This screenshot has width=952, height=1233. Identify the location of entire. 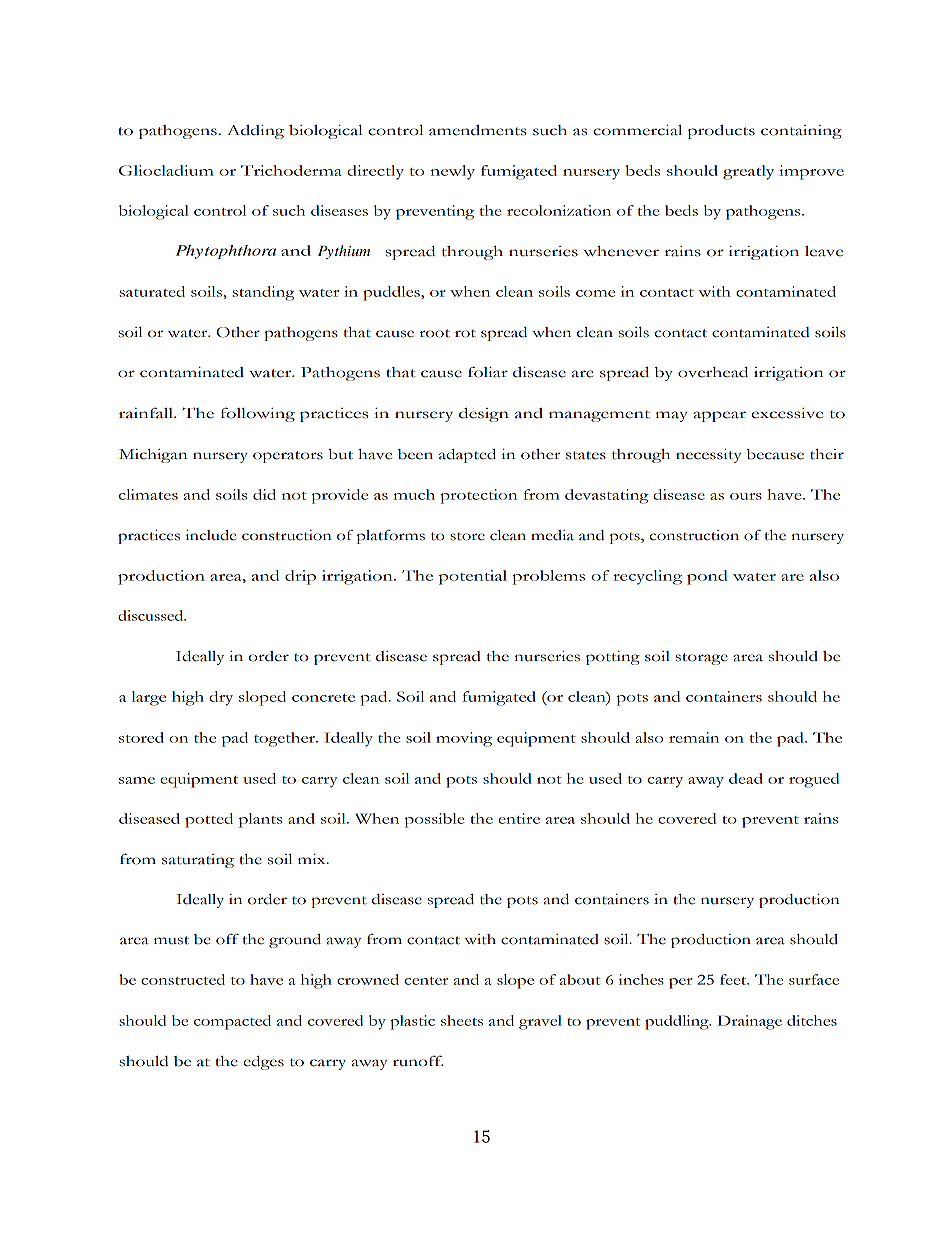
(519, 818).
